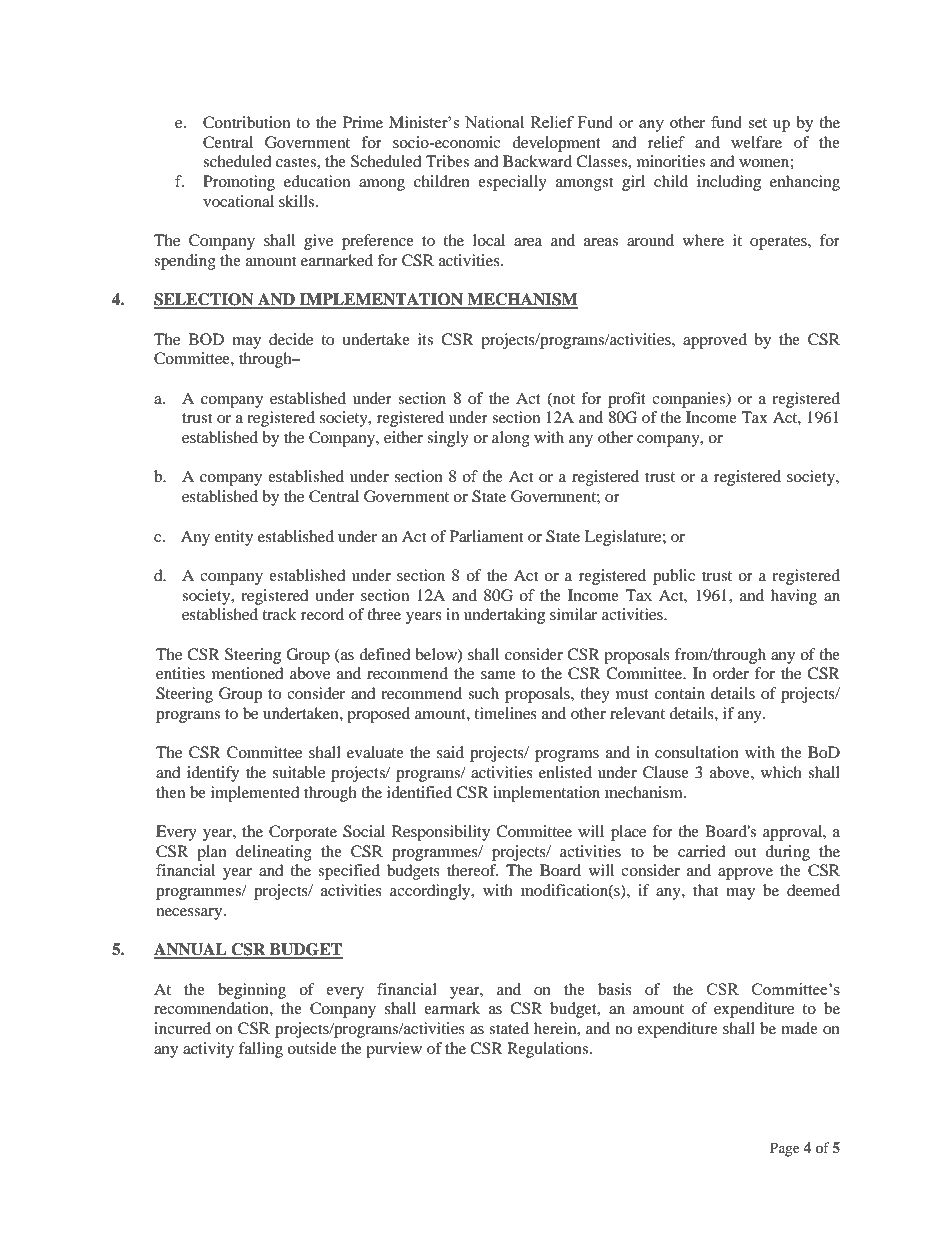 The image size is (952, 1233). What do you see at coordinates (213, 774) in the screenshot?
I see `identify` at bounding box center [213, 774].
